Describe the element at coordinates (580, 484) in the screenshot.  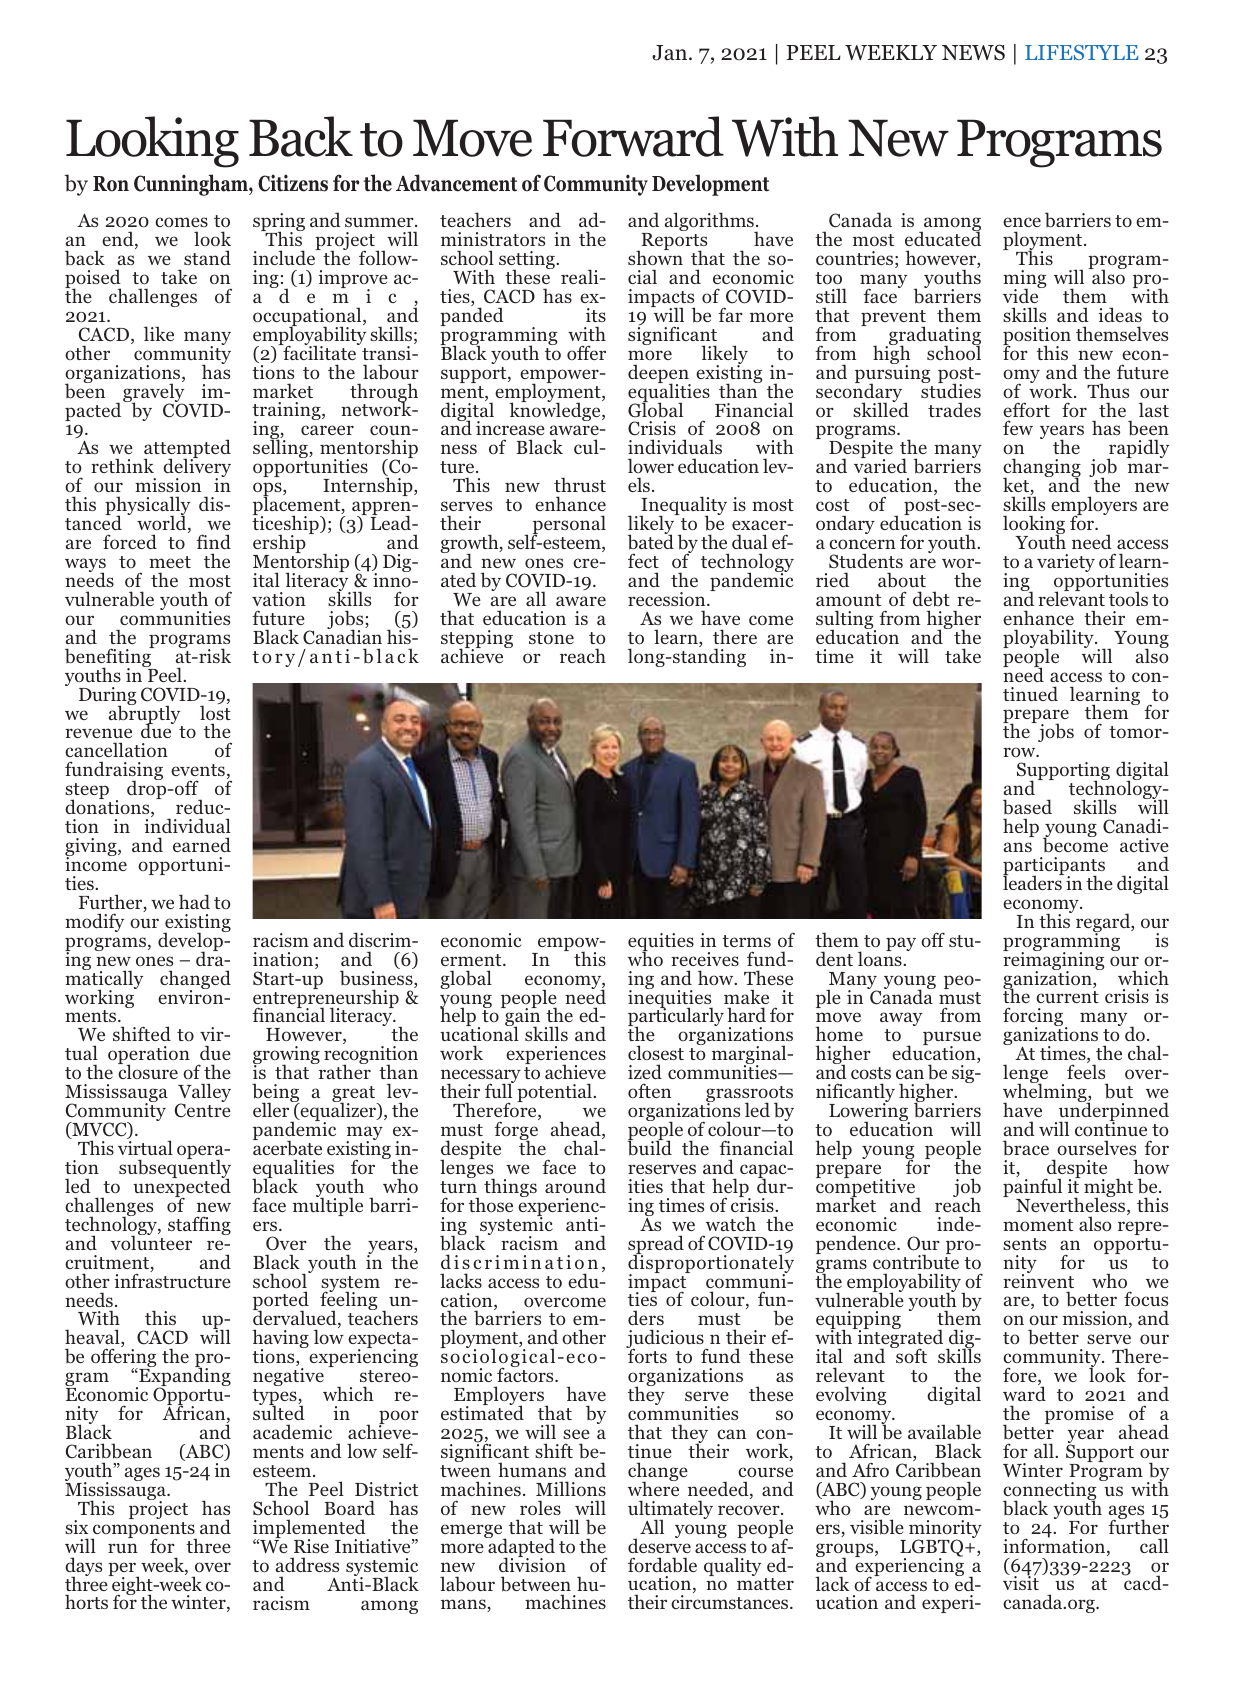
I see `thrust` at that location.
